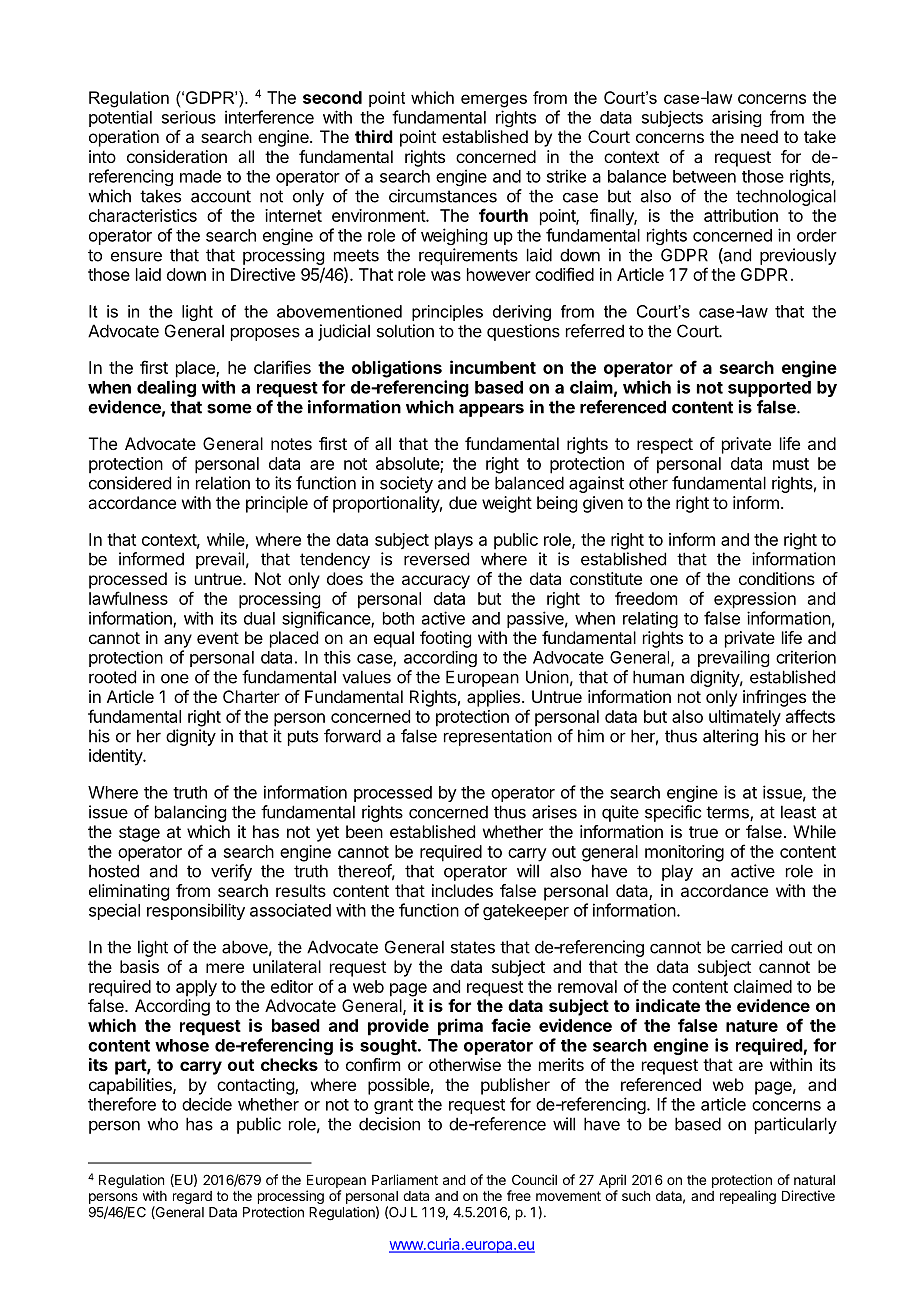 The width and height of the screenshot is (924, 1308). Describe the element at coordinates (405, 1179) in the screenshot. I see `Parliament` at that location.
